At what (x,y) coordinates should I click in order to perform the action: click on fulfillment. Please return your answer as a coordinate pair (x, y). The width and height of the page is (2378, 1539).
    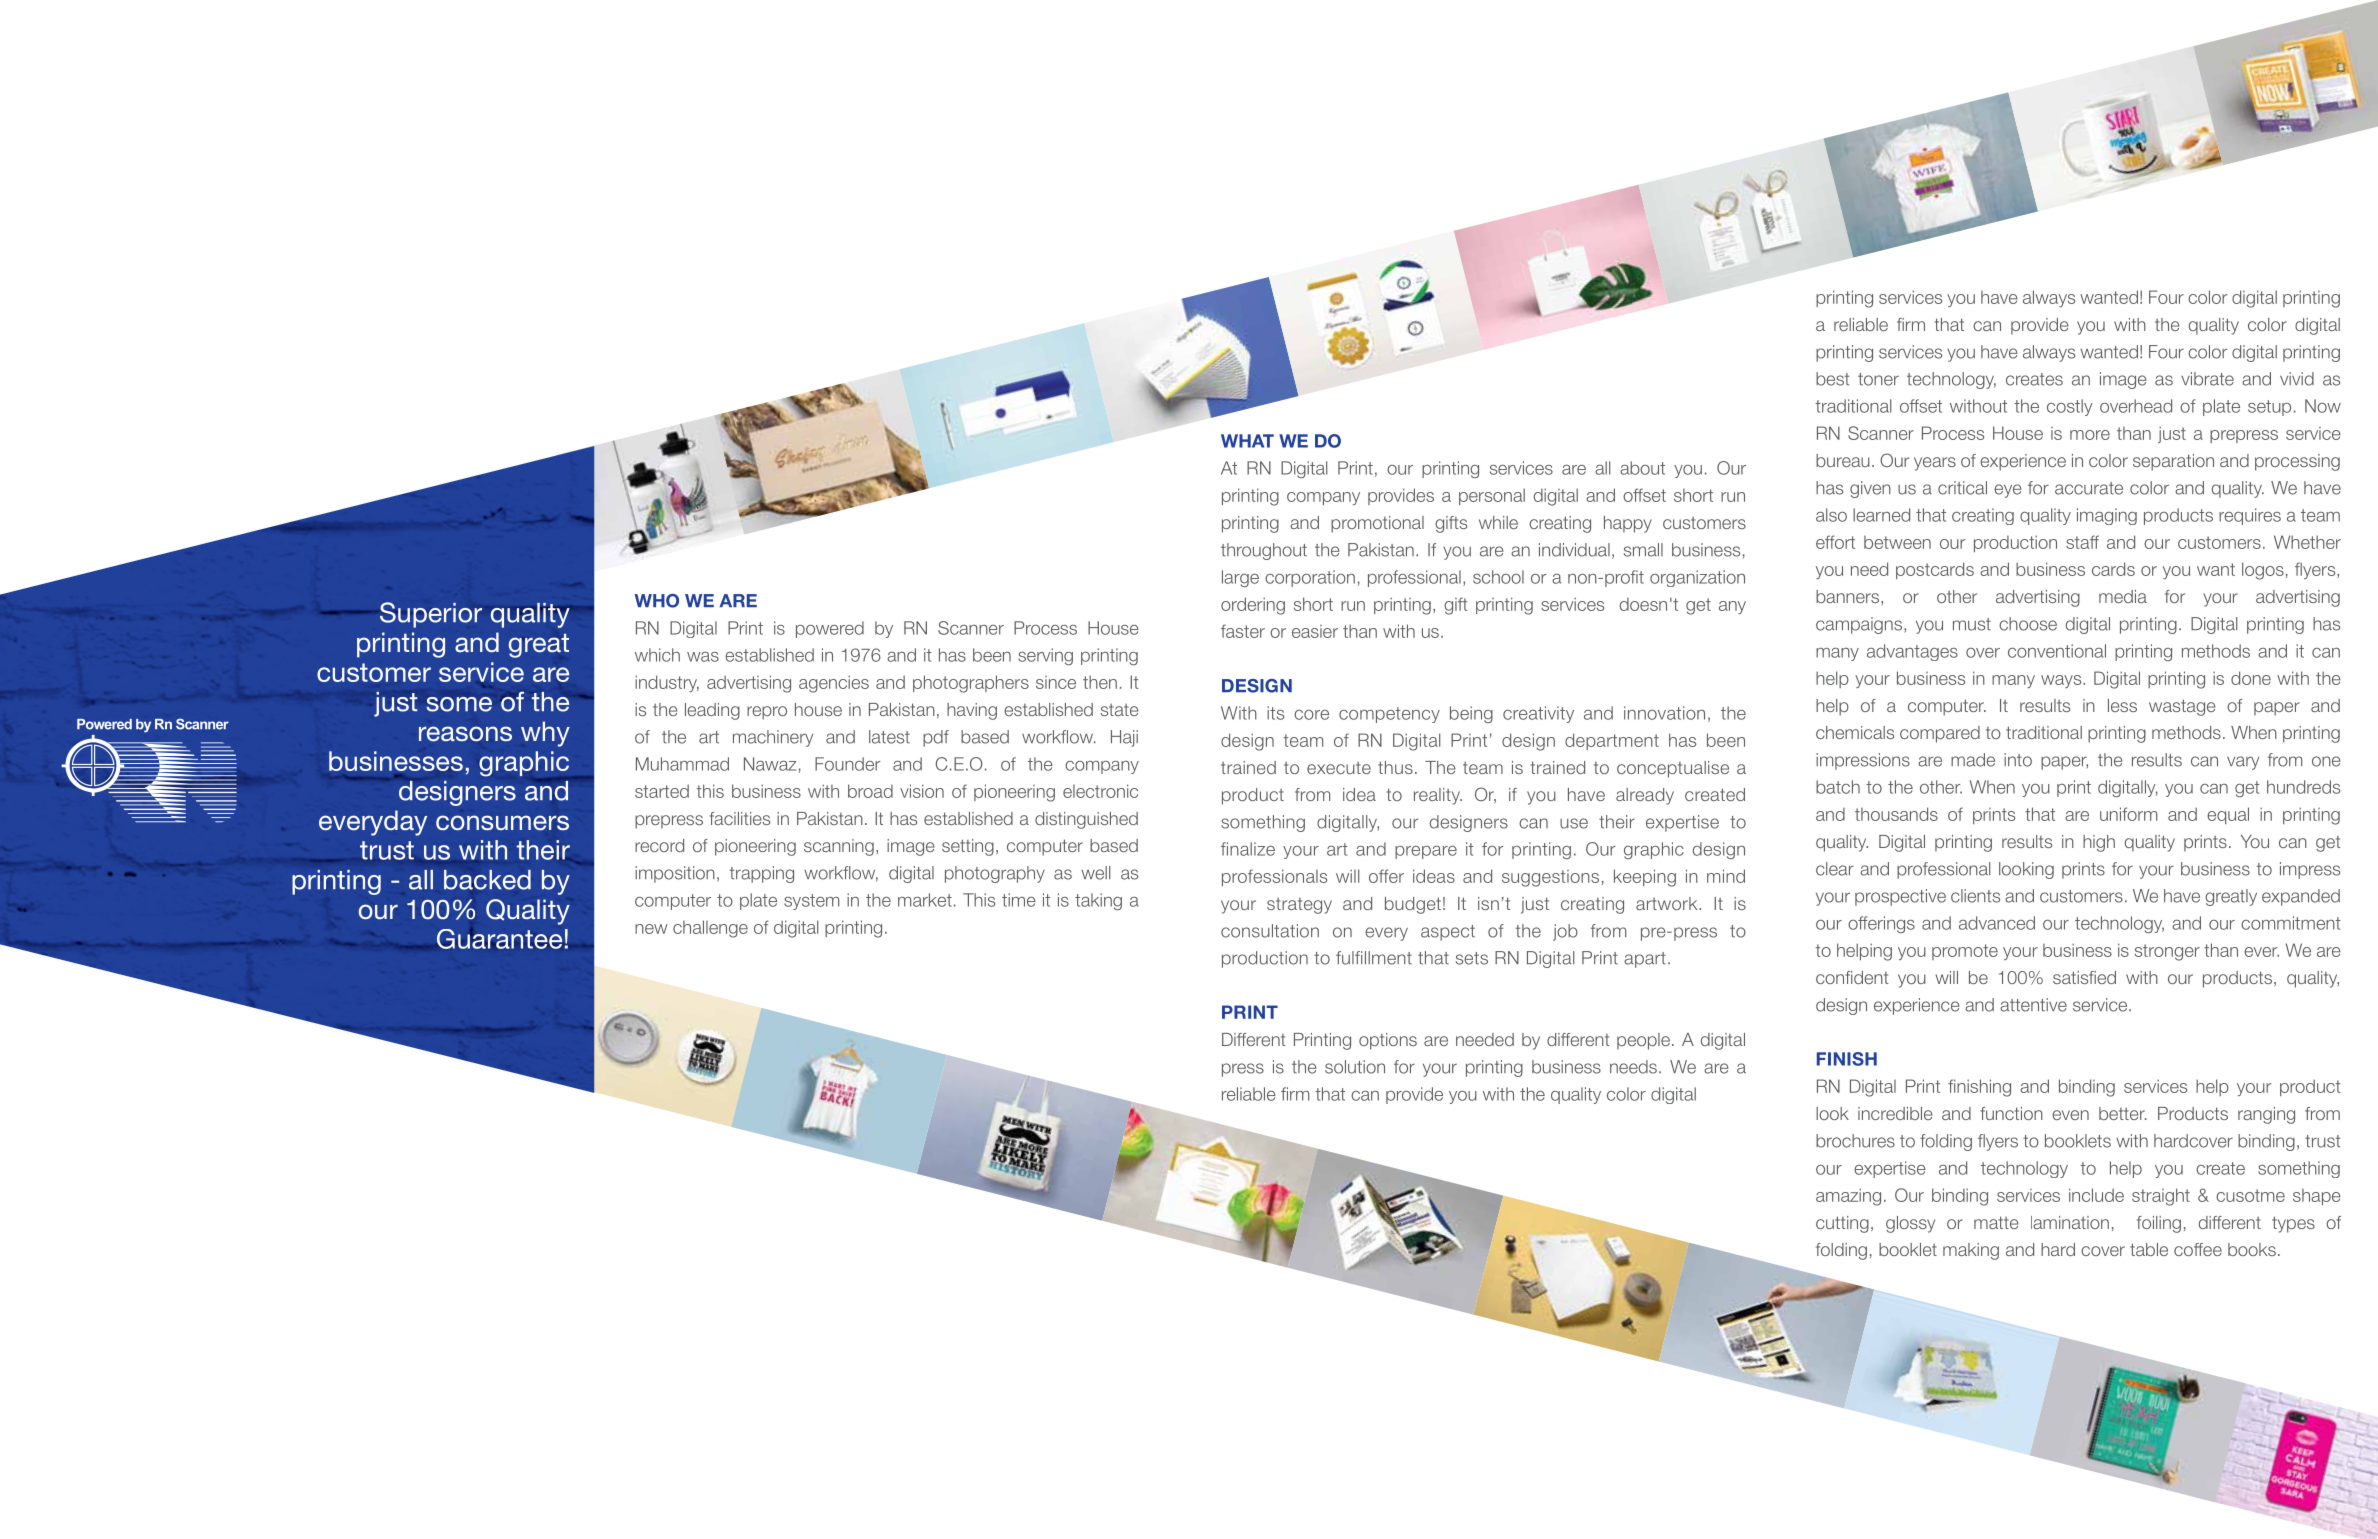
    Looking at the image, I should click on (1374, 958).
